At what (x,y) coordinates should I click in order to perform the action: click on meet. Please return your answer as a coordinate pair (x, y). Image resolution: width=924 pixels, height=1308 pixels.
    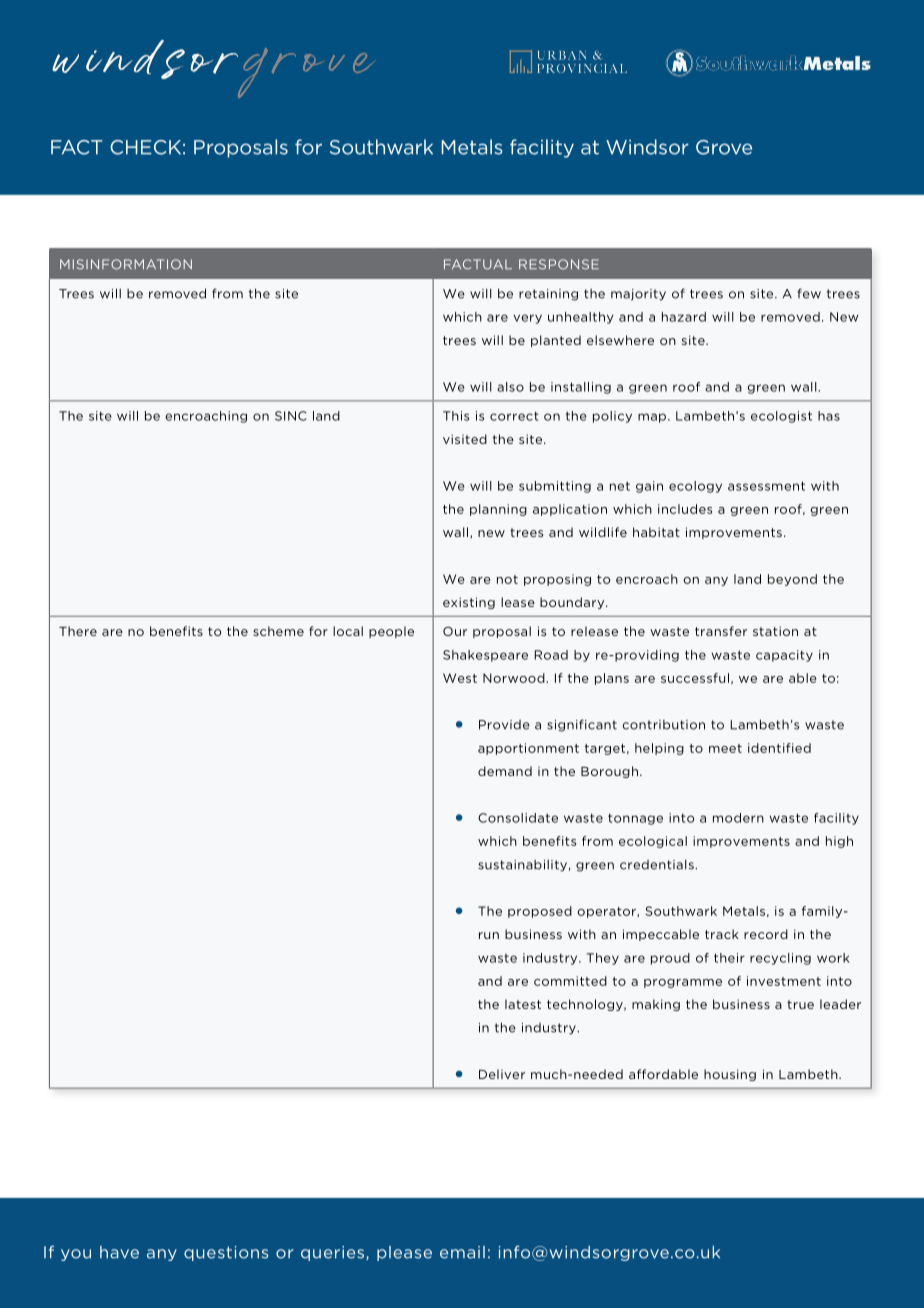
    Looking at the image, I should click on (725, 748).
